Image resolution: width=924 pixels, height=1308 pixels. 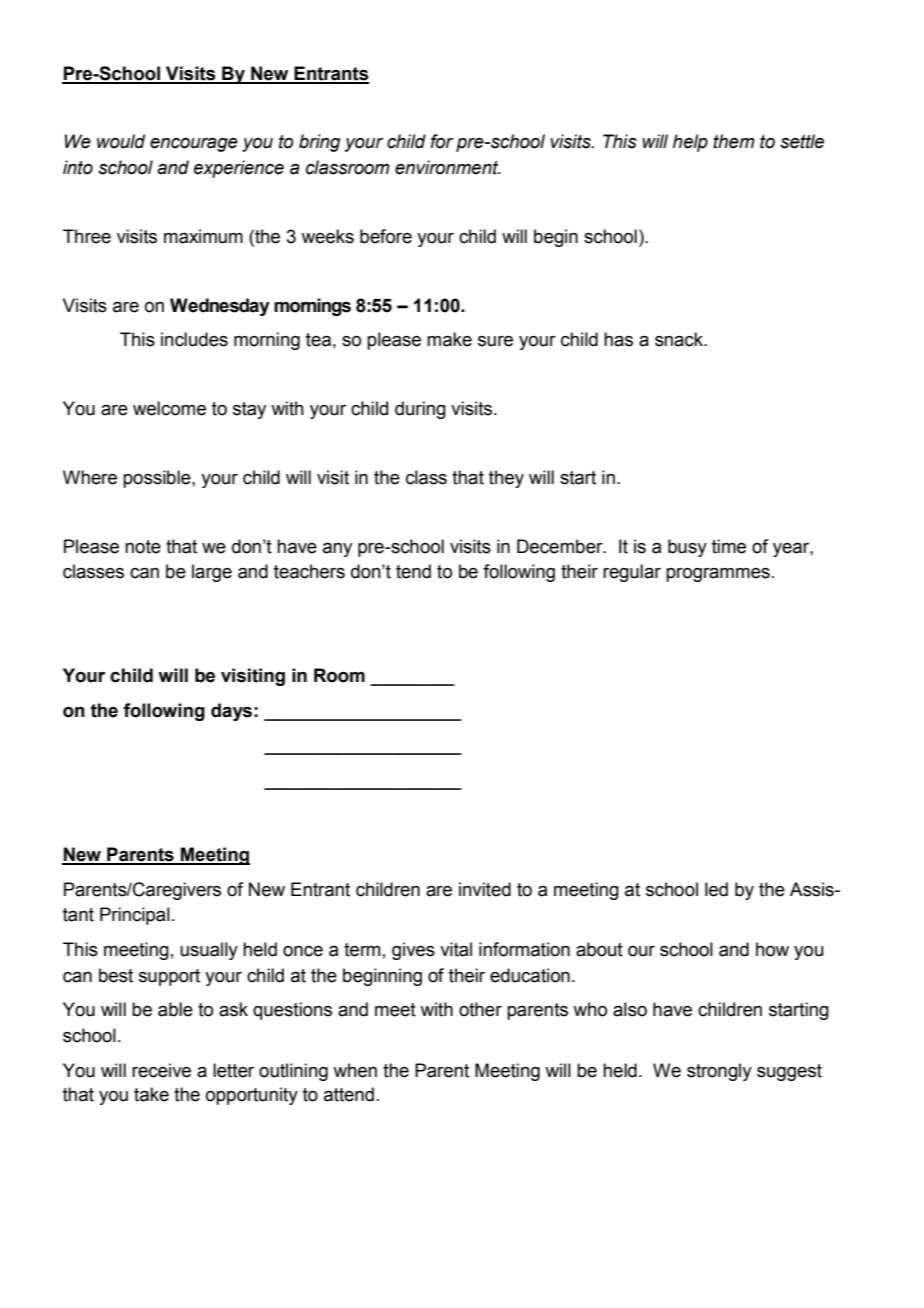 What do you see at coordinates (161, 1070) in the screenshot?
I see `receive` at bounding box center [161, 1070].
